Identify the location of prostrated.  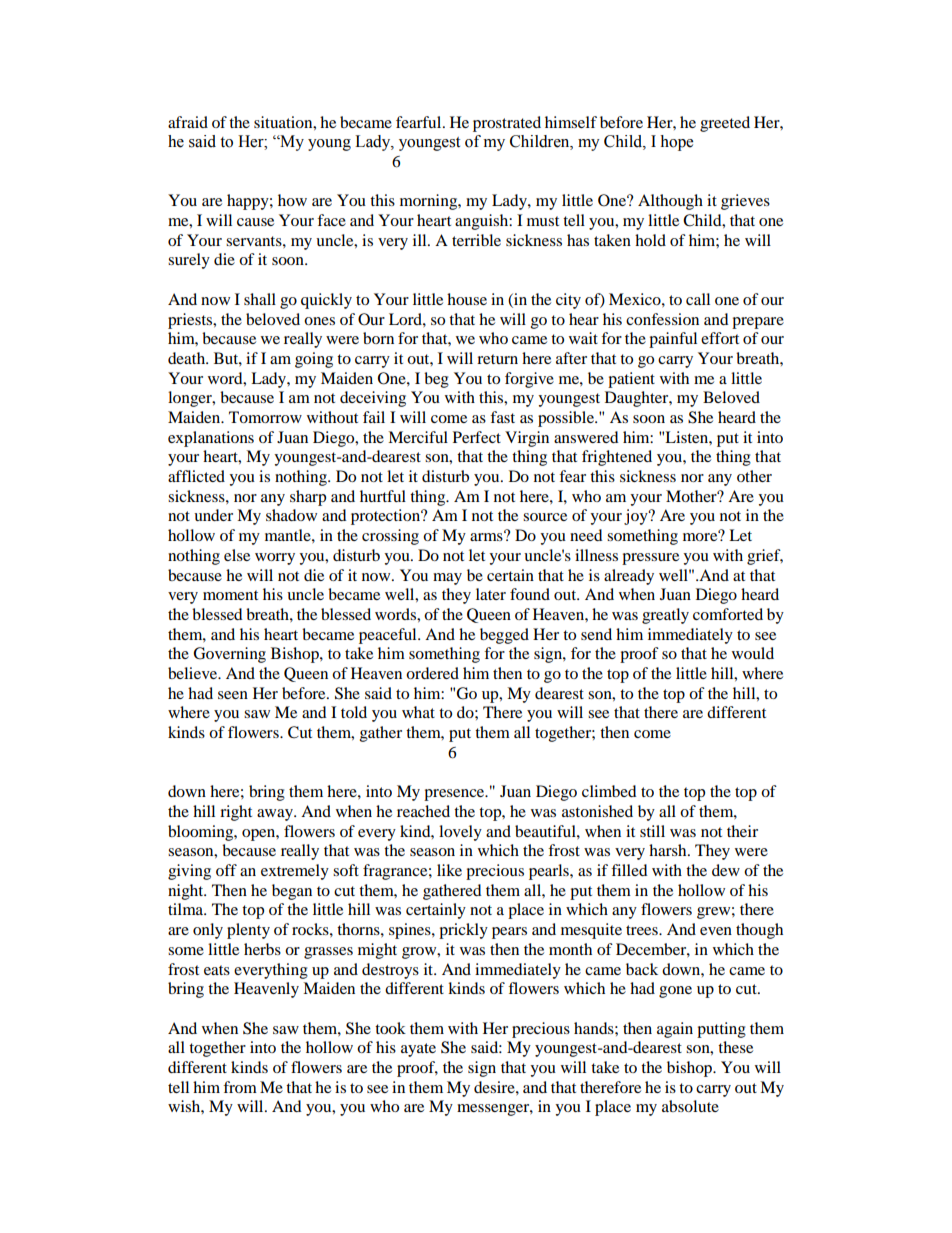
(507, 124).
